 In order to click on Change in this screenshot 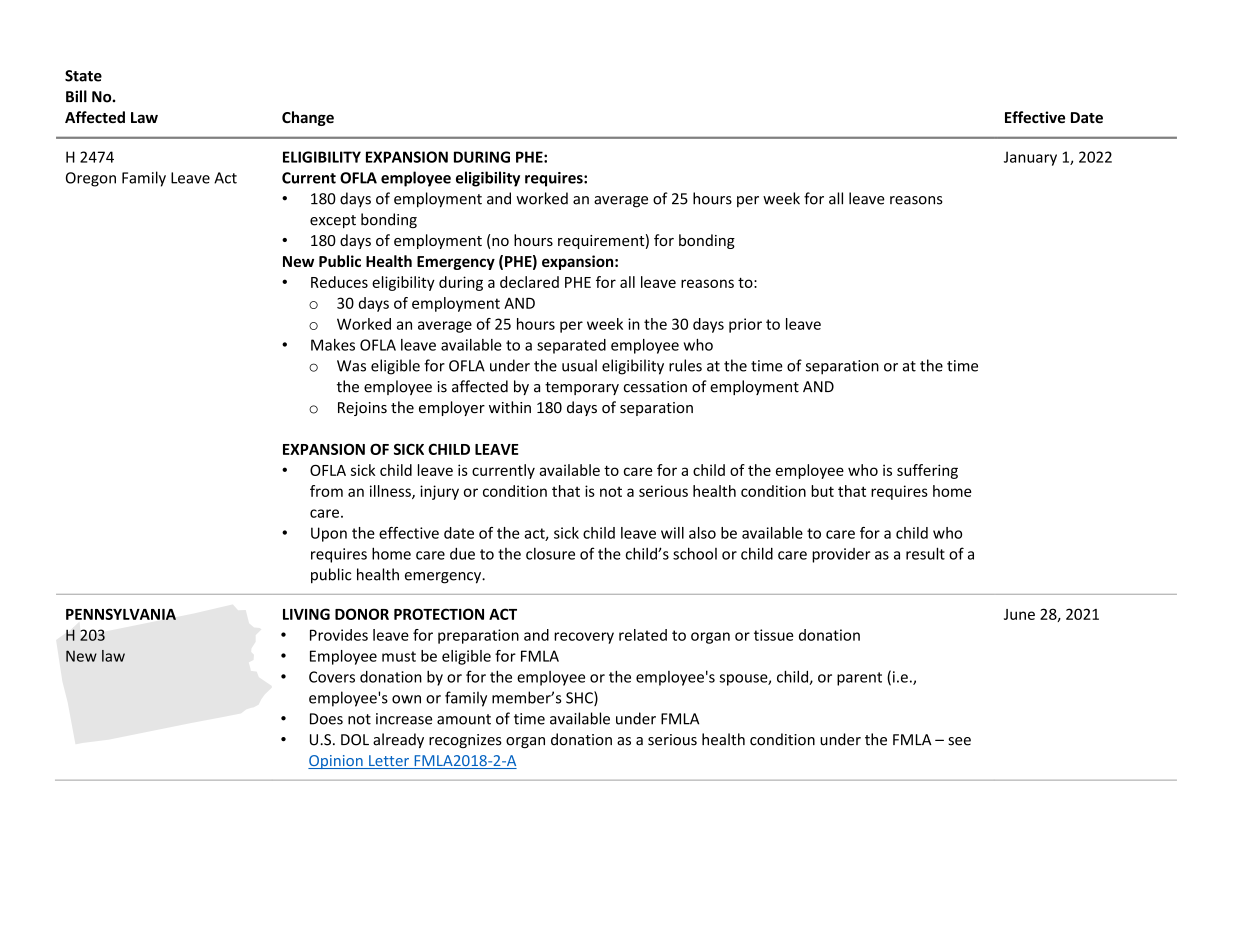, I will do `click(308, 118)`.
